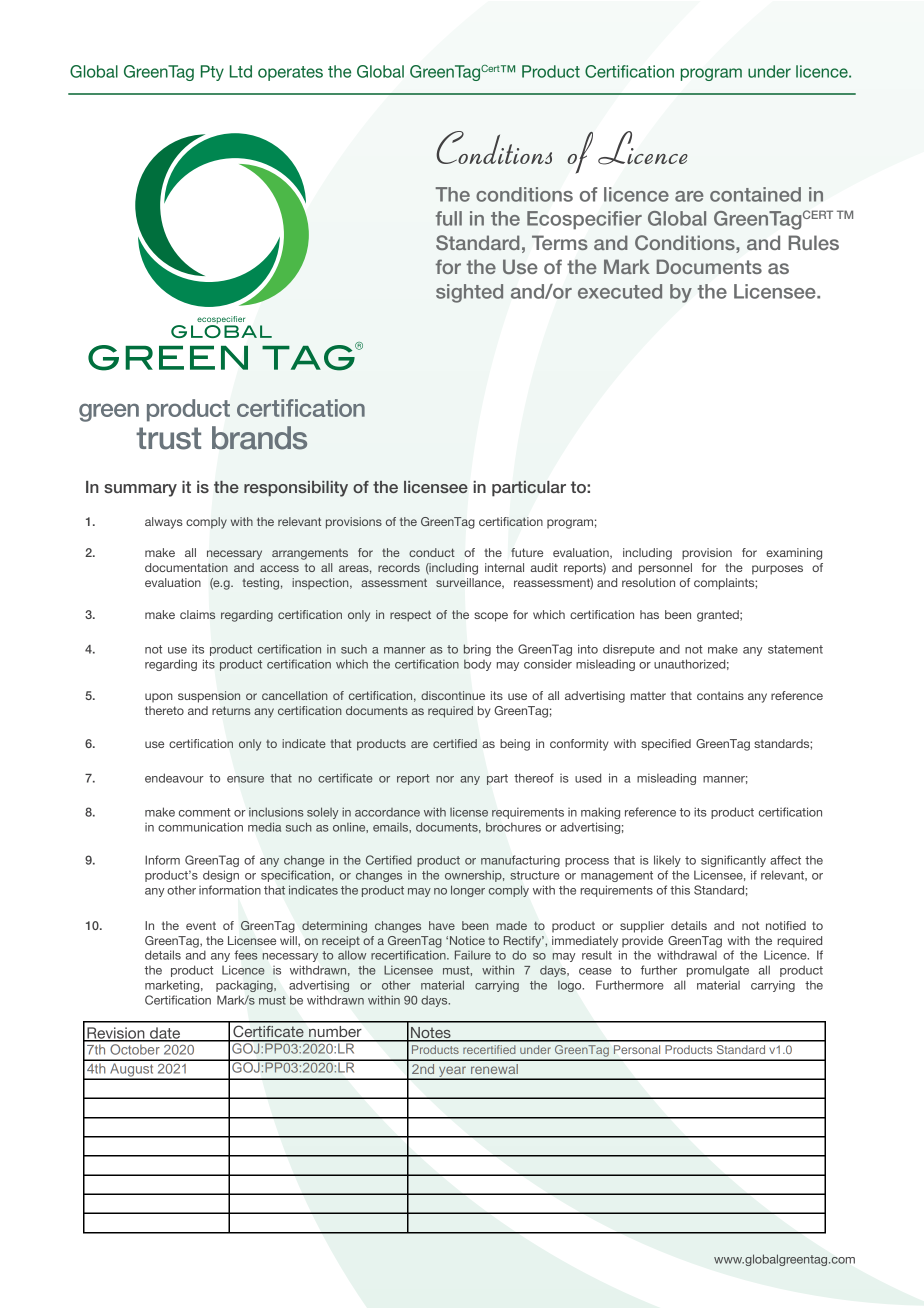 The width and height of the image is (924, 1308). What do you see at coordinates (473, 955) in the image?
I see `Failure` at bounding box center [473, 955].
